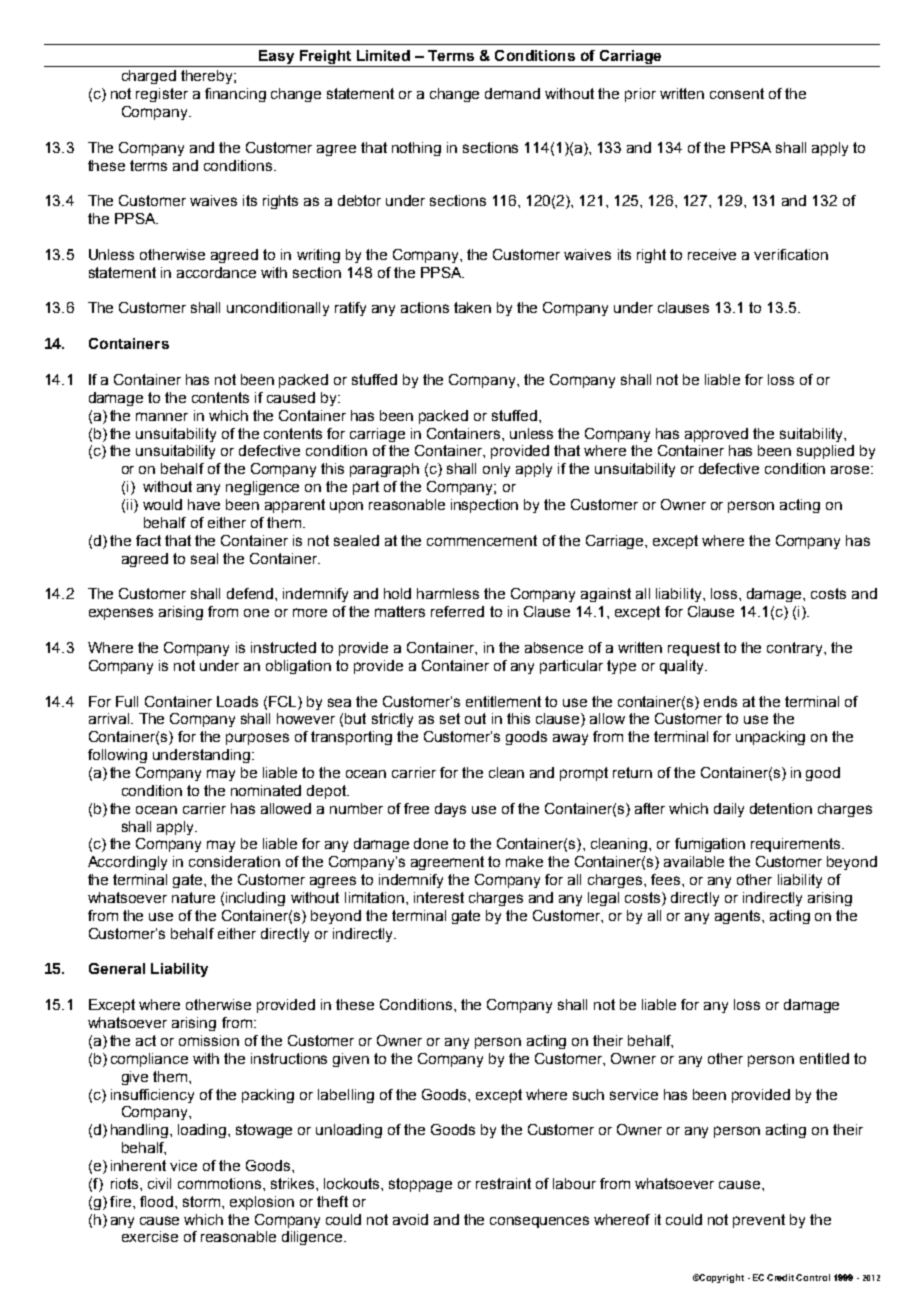 This document has width=924, height=1308. I want to click on consent, so click(737, 93).
